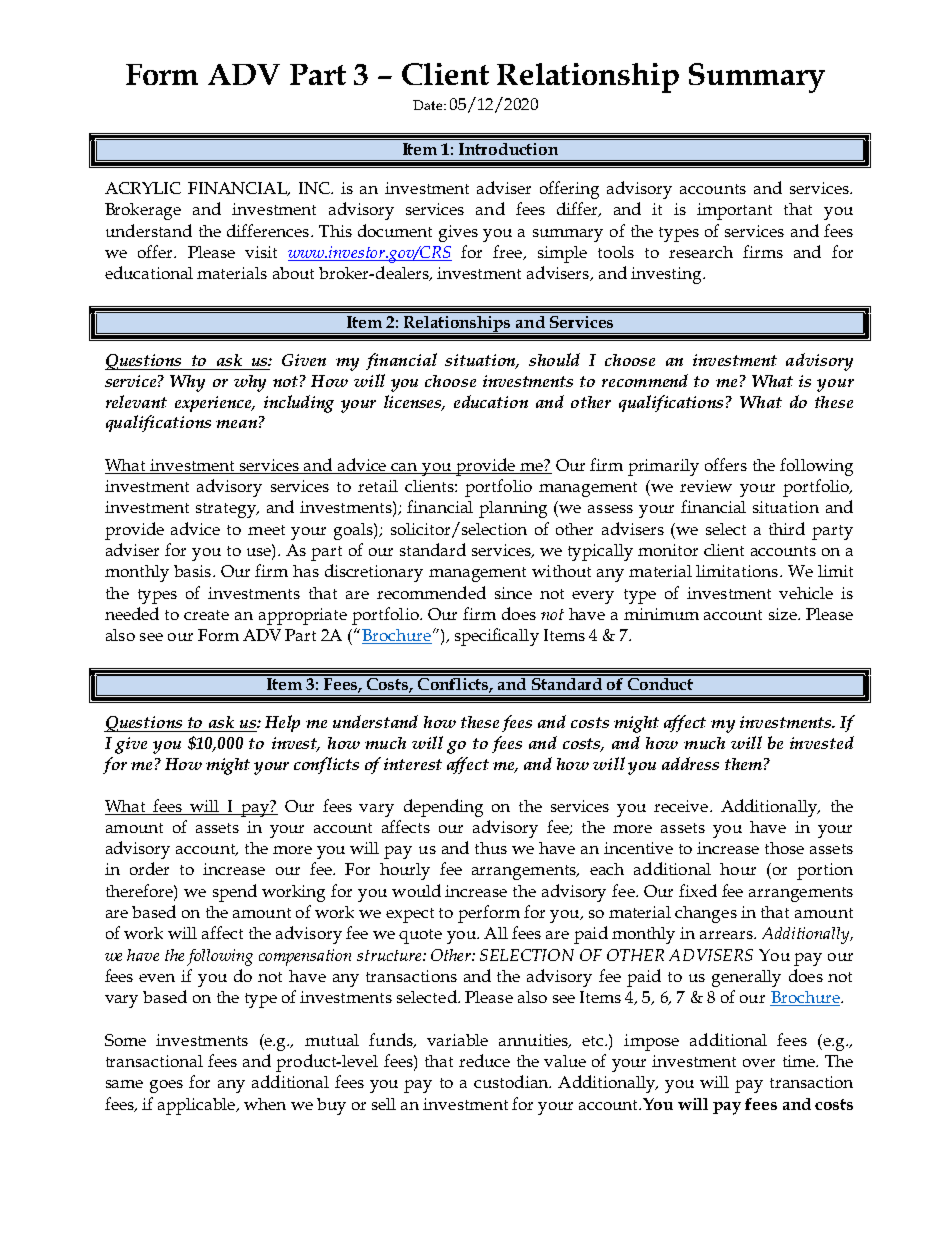 The height and width of the image is (1233, 952). Describe the element at coordinates (413, 764) in the image. I see `interest` at that location.
